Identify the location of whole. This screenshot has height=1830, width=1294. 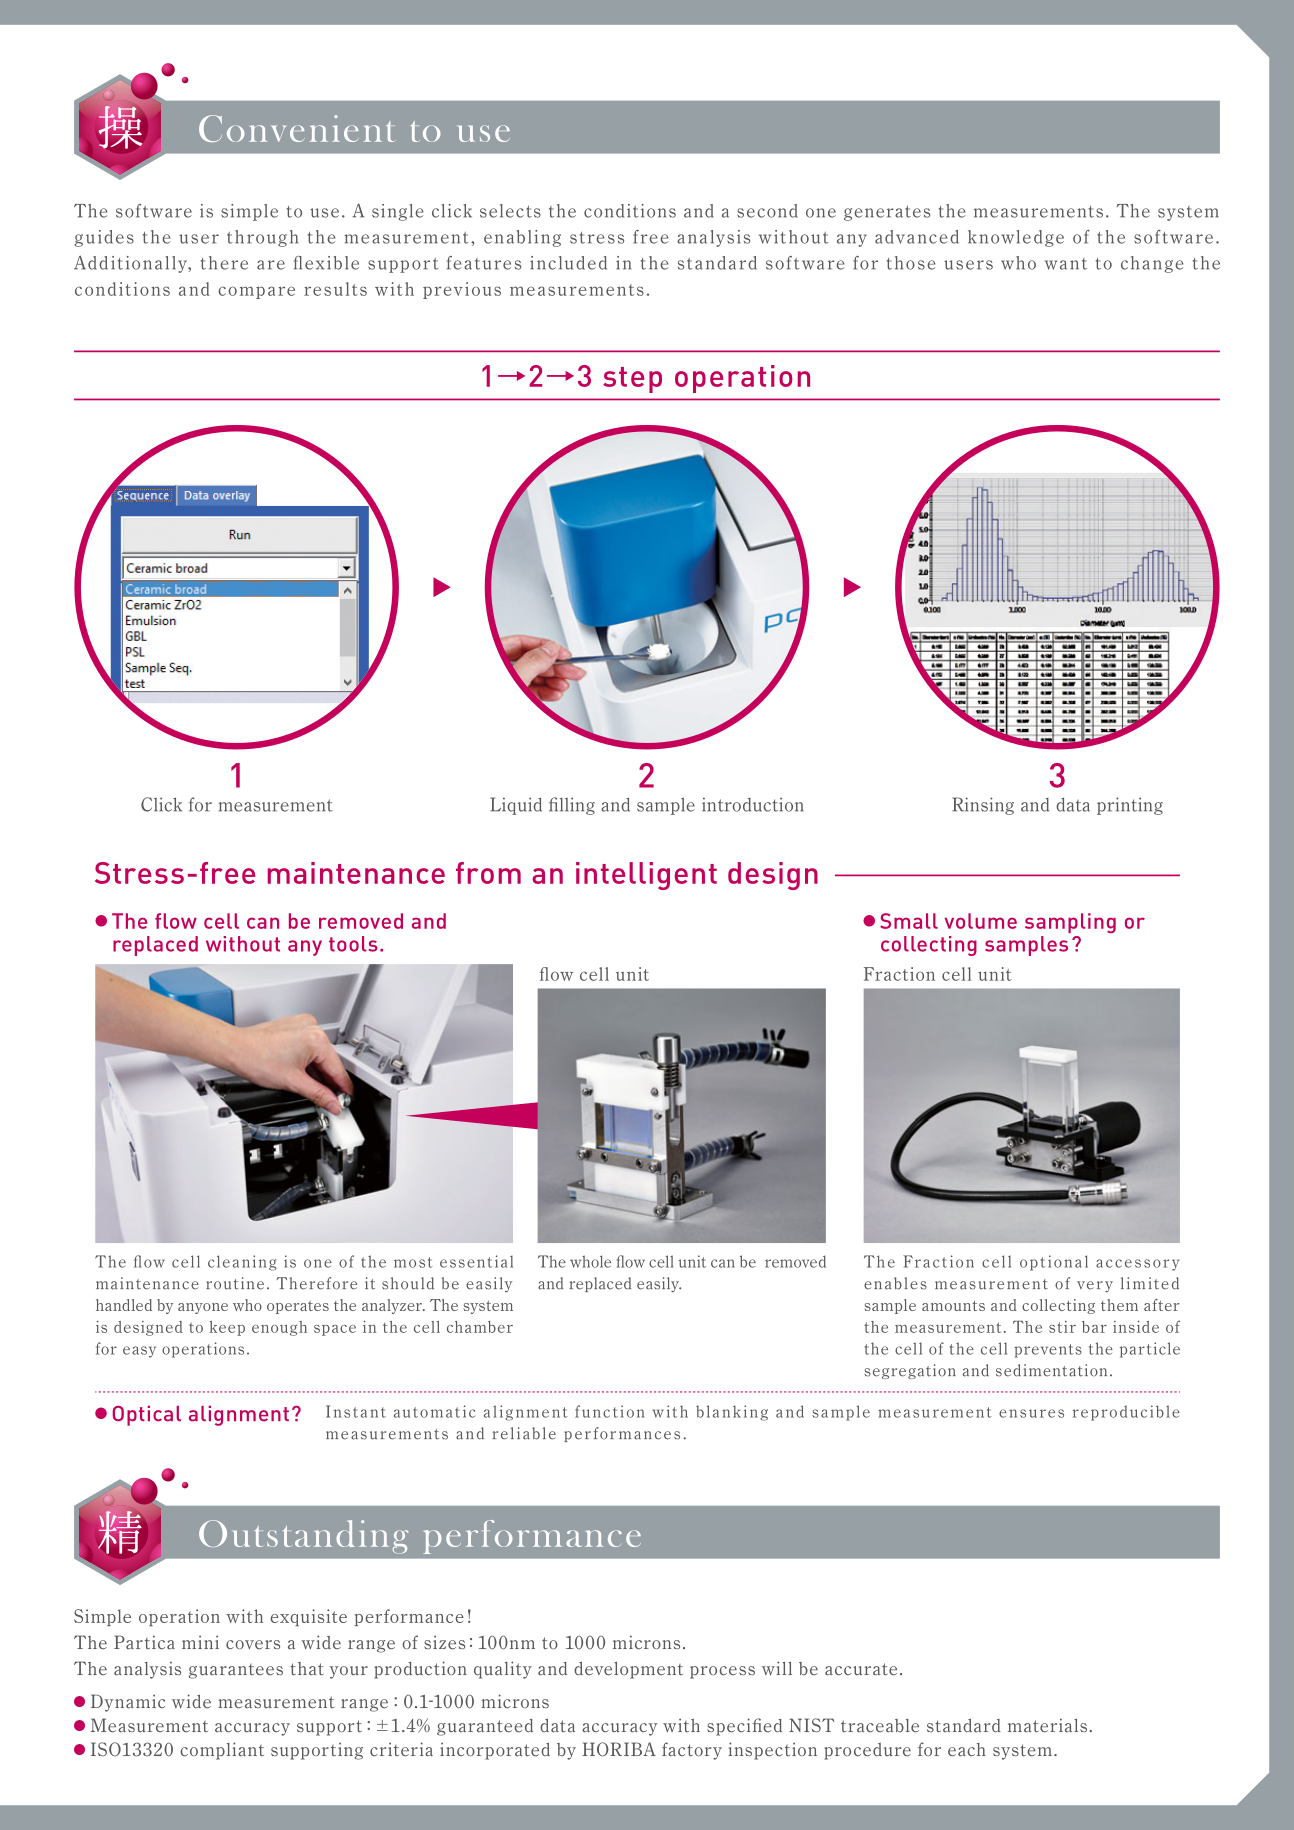
(590, 1261).
